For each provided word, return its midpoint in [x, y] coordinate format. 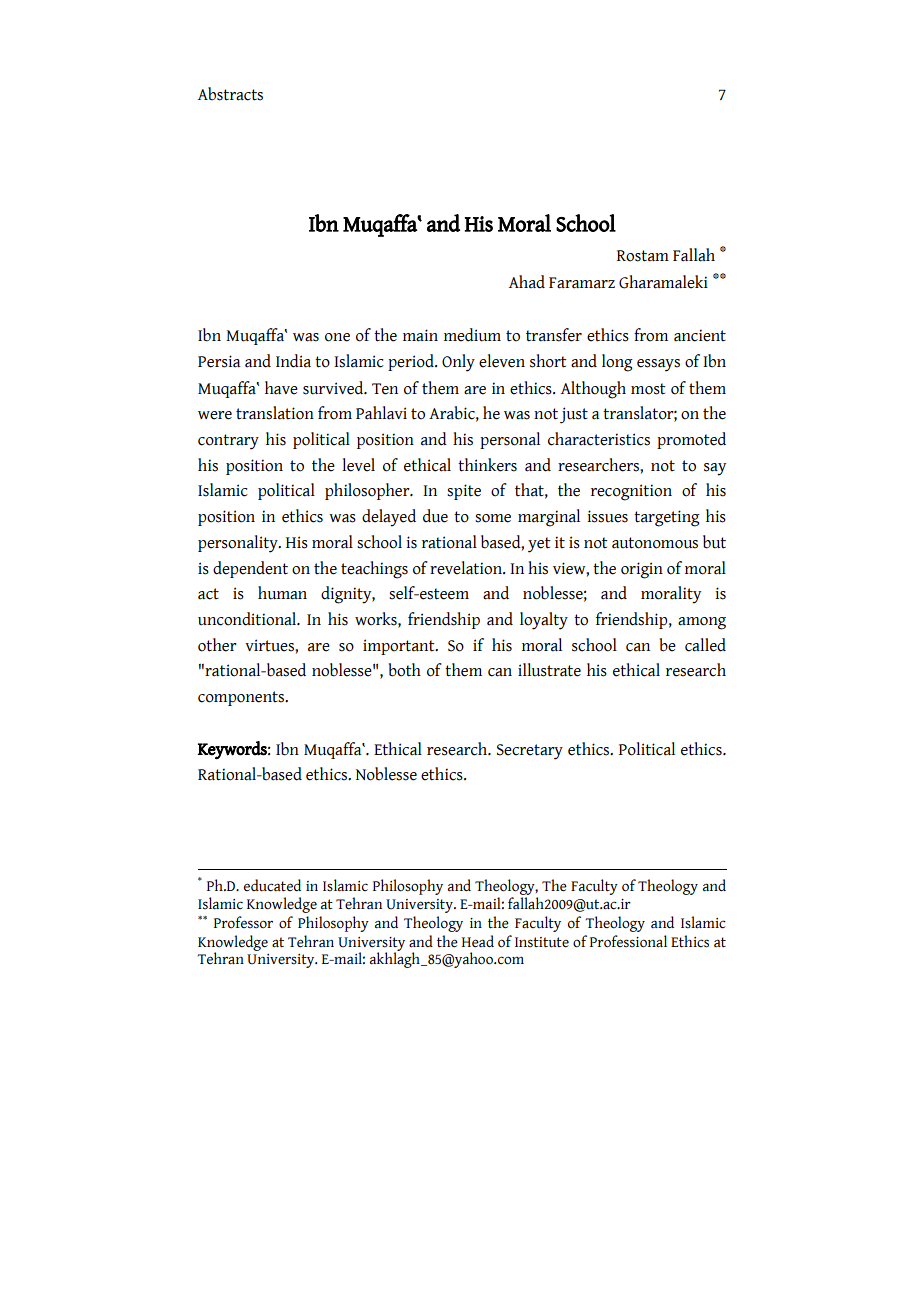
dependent [250, 569]
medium [472, 335]
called [705, 645]
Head [478, 941]
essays [658, 365]
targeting [667, 518]
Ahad [527, 282]
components [242, 698]
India [293, 361]
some [493, 518]
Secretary [530, 752]
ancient [700, 335]
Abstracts [230, 94]
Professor [243, 922]
